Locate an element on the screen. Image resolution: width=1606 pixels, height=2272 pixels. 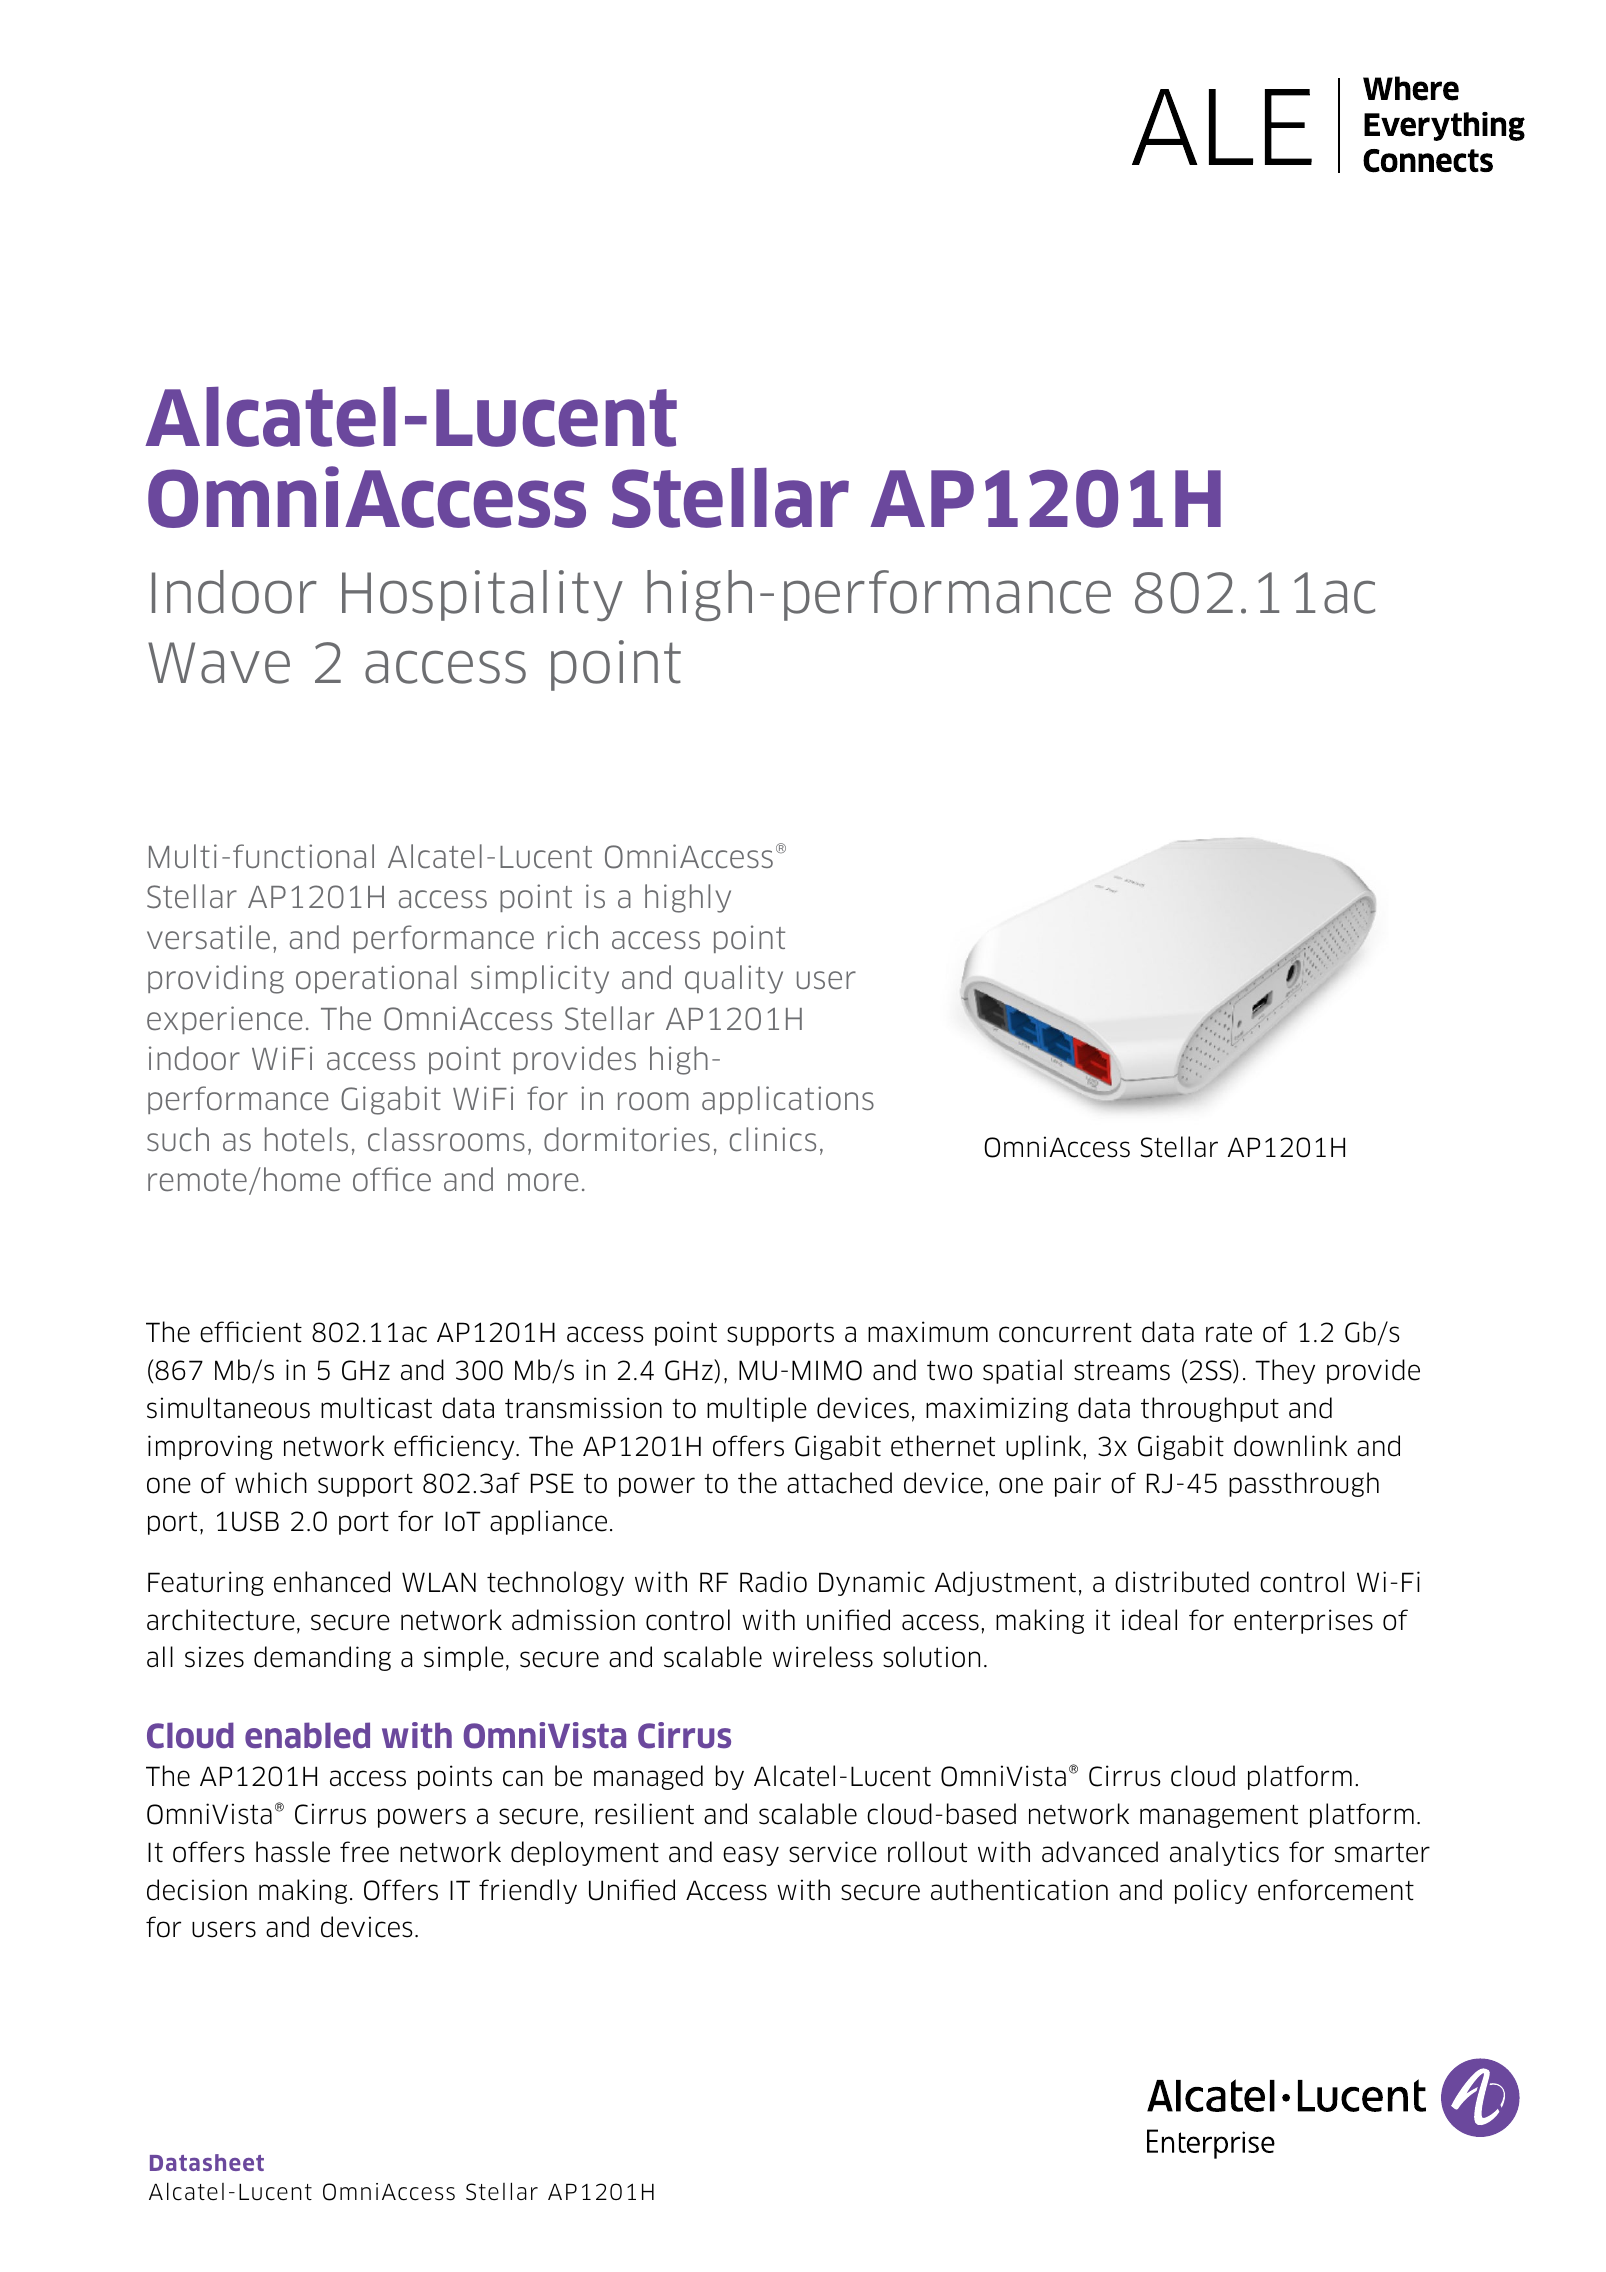
hassle is located at coordinates (293, 1852).
